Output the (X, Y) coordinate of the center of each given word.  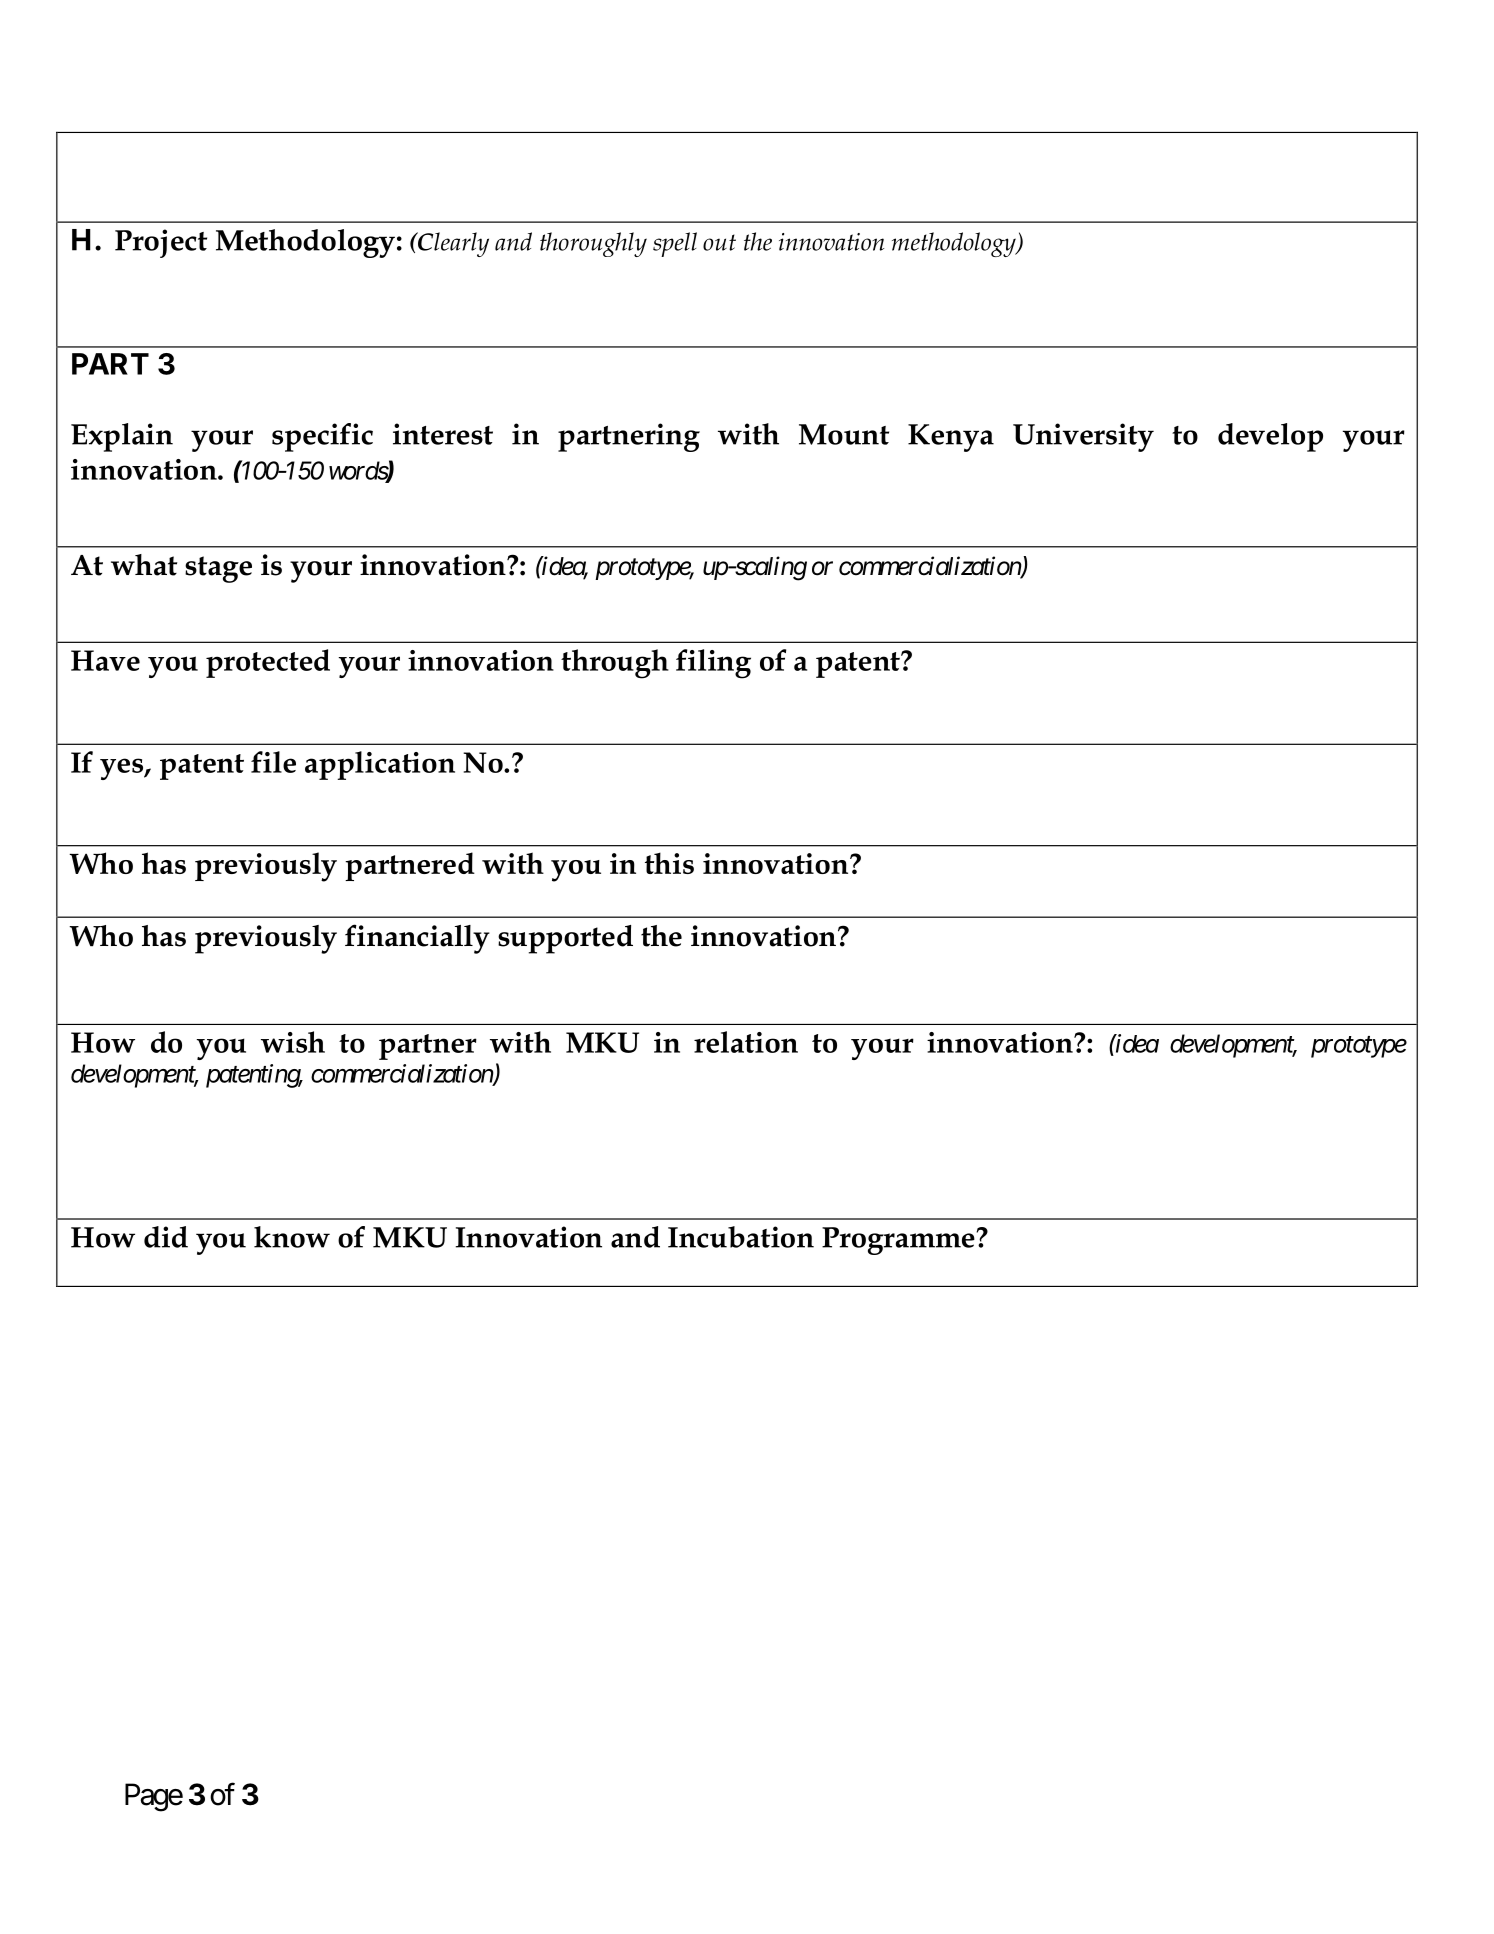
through (615, 664)
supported (565, 939)
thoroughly (593, 244)
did (166, 1237)
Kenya (951, 438)
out (719, 242)
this (669, 863)
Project (161, 243)
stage (218, 569)
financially (417, 939)
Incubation (741, 1237)
